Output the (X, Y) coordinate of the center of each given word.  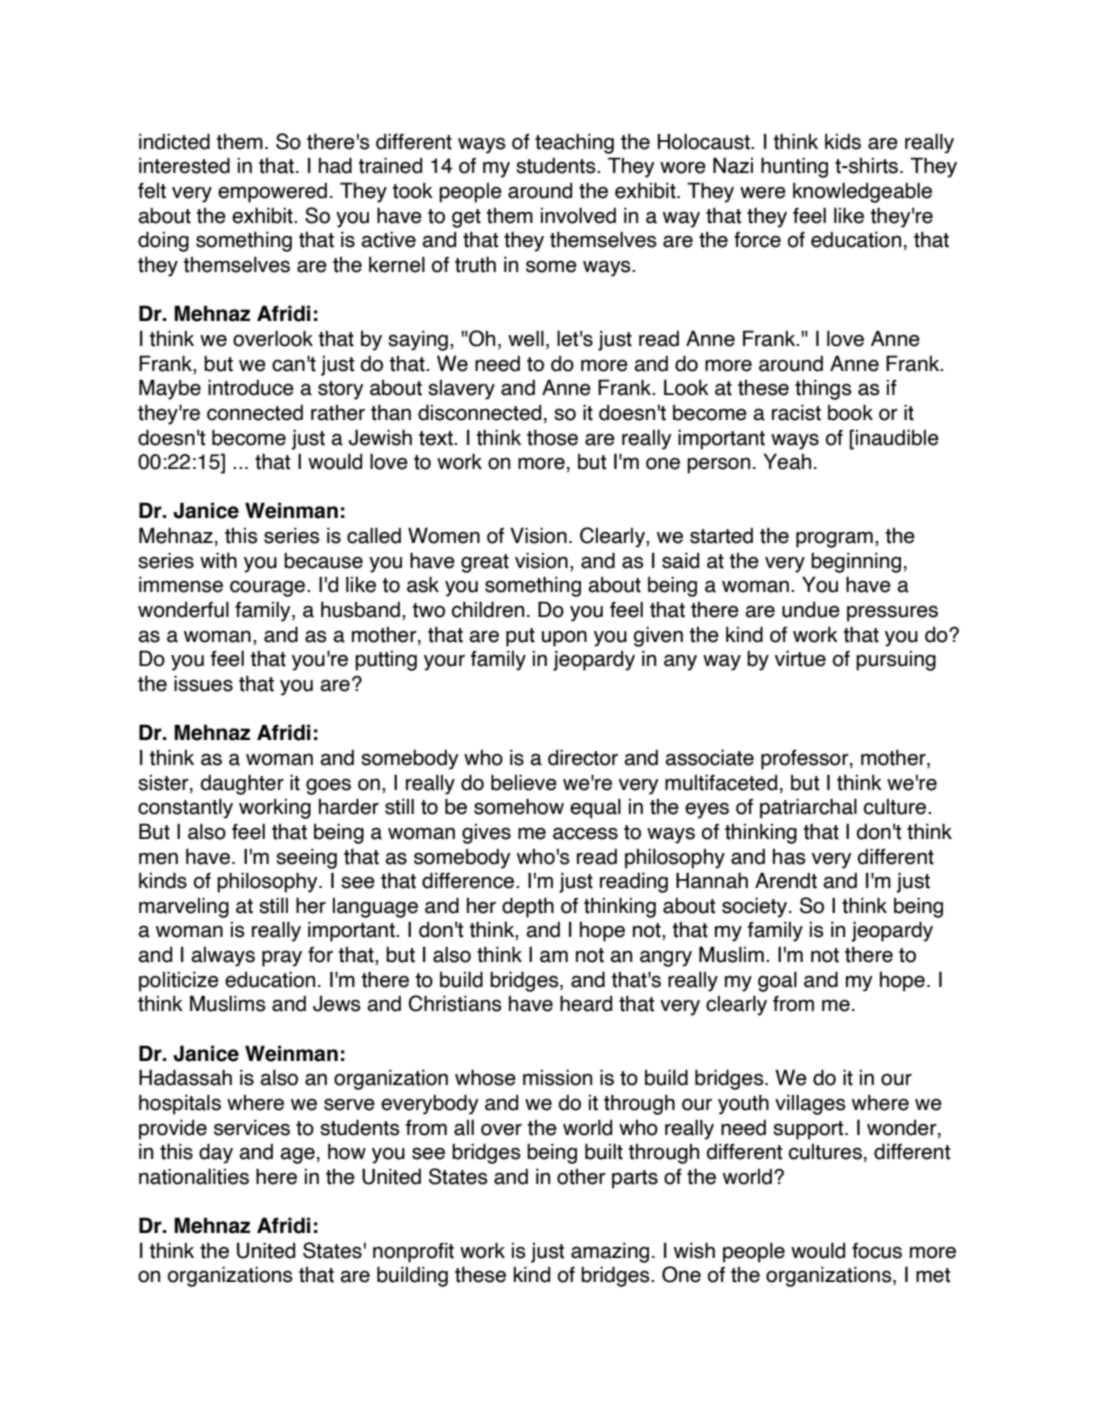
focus (877, 1251)
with (218, 560)
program (834, 539)
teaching (574, 143)
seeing (306, 858)
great (485, 563)
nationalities (194, 1176)
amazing (610, 1252)
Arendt (786, 880)
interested (184, 165)
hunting (794, 167)
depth (528, 907)
